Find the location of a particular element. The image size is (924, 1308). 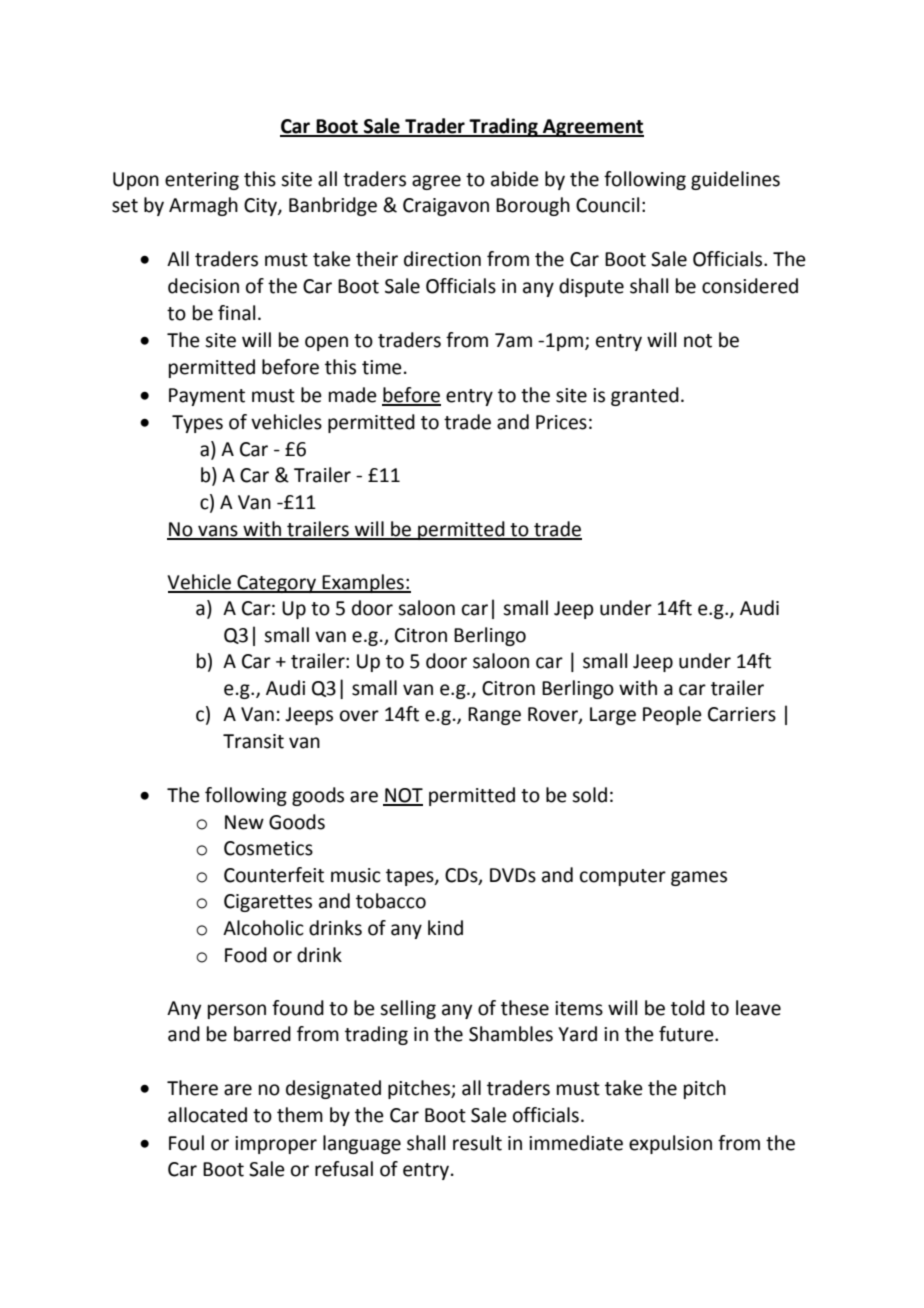

entering is located at coordinates (202, 181).
